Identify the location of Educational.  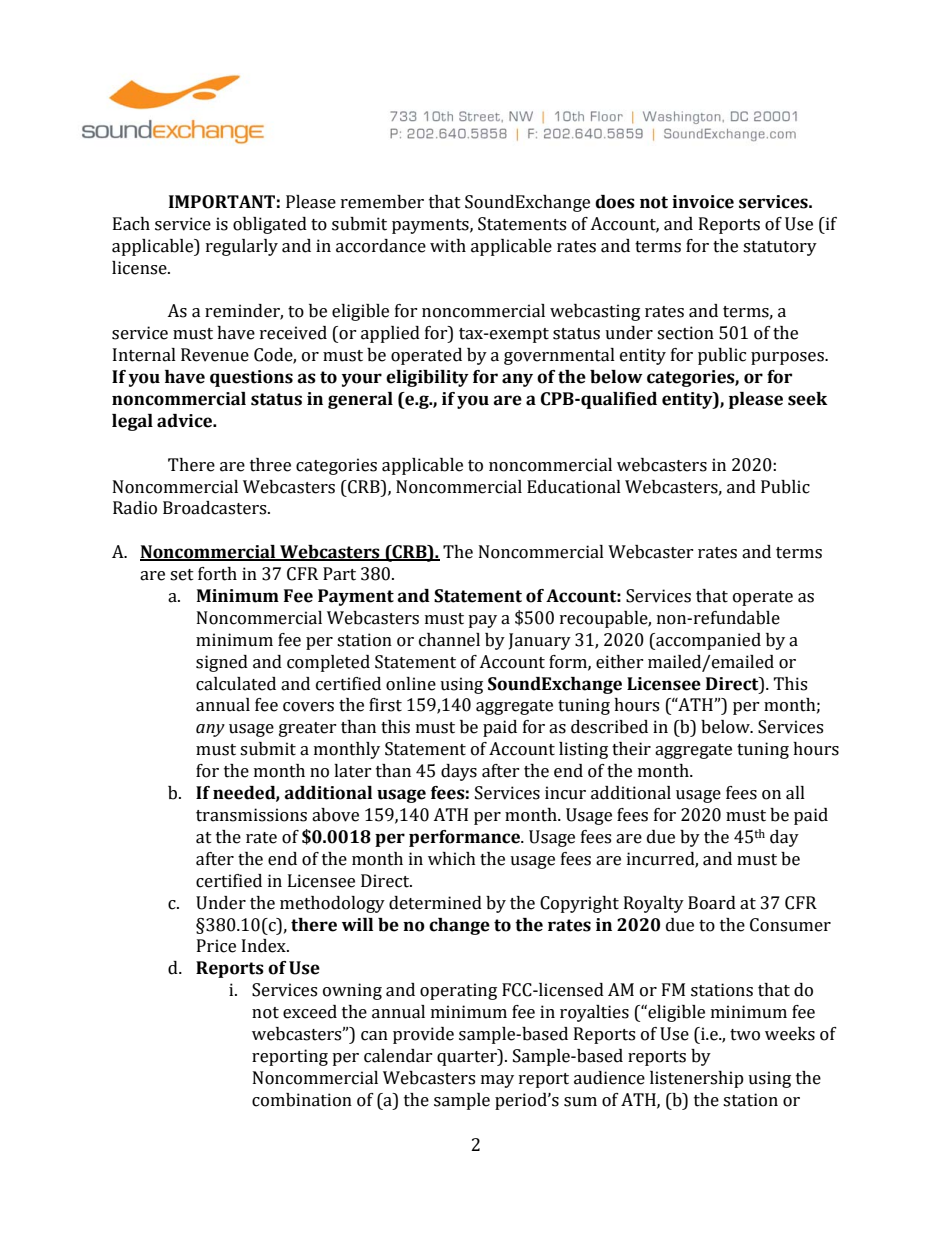
(574, 487).
